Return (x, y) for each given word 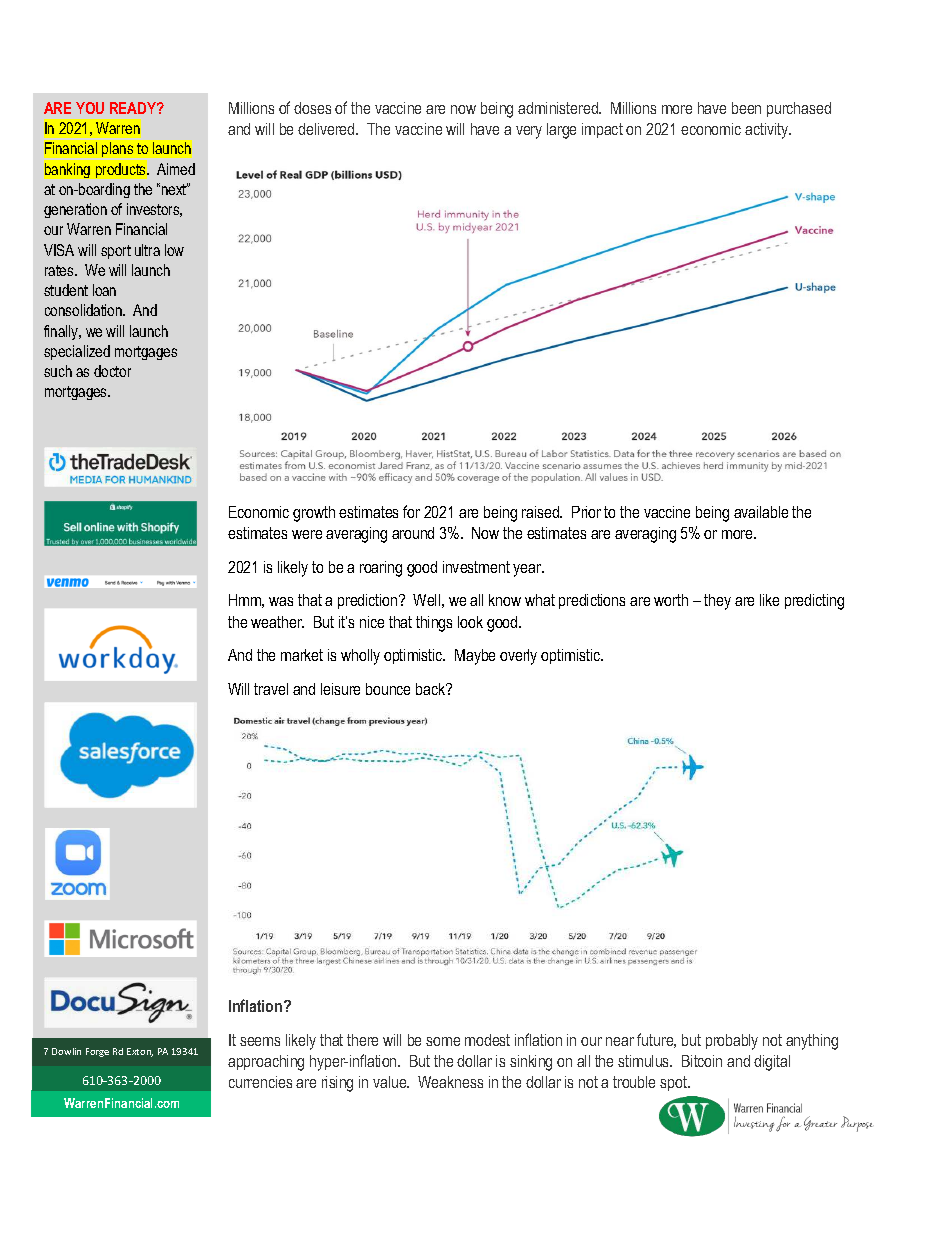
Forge (97, 1052)
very (529, 132)
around (413, 533)
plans (117, 149)
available (761, 512)
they (717, 602)
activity (768, 131)
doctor (112, 371)
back (432, 689)
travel (271, 689)
